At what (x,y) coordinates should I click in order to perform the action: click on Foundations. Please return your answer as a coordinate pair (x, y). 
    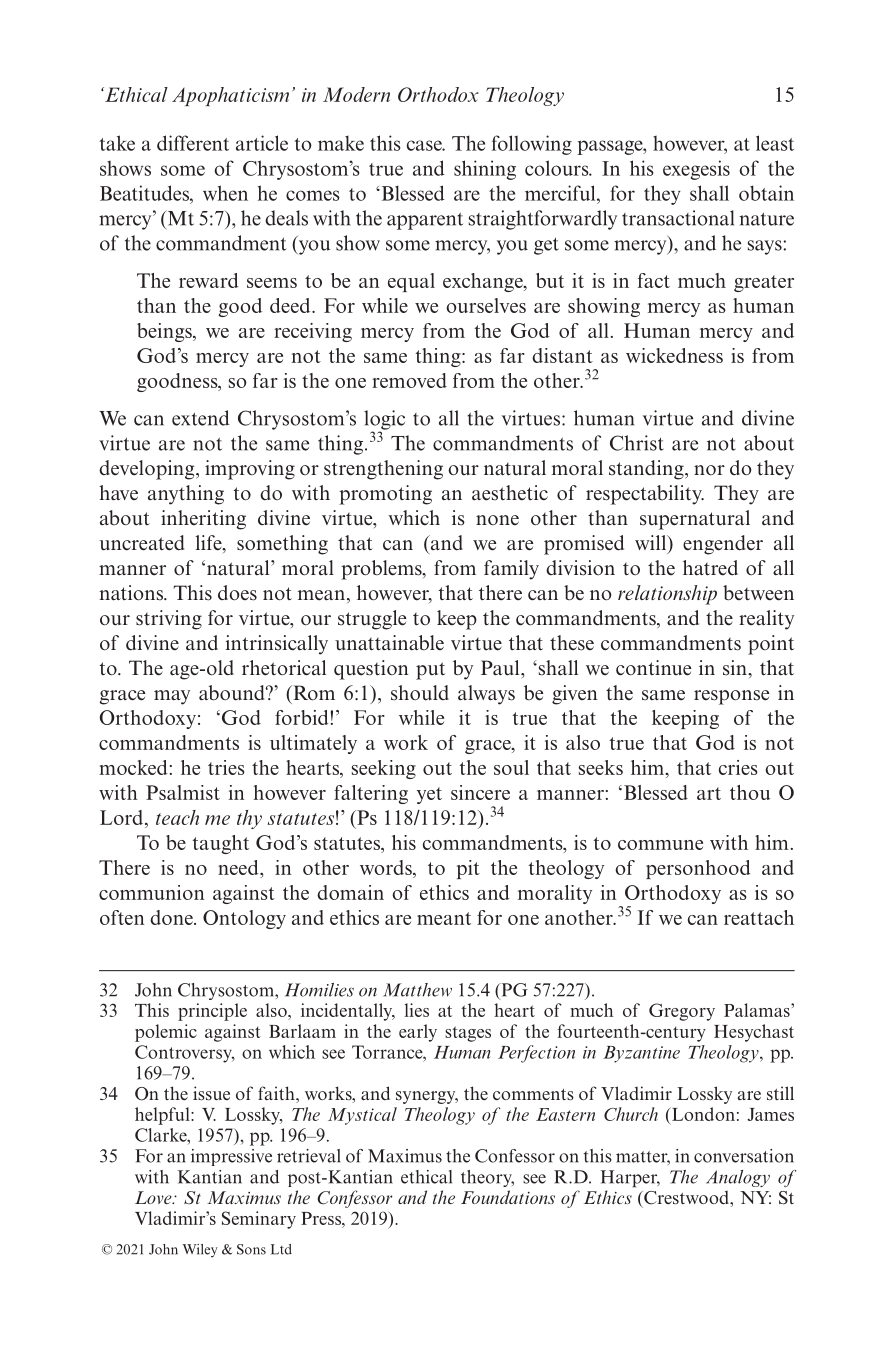
    Looking at the image, I should click on (508, 1197).
